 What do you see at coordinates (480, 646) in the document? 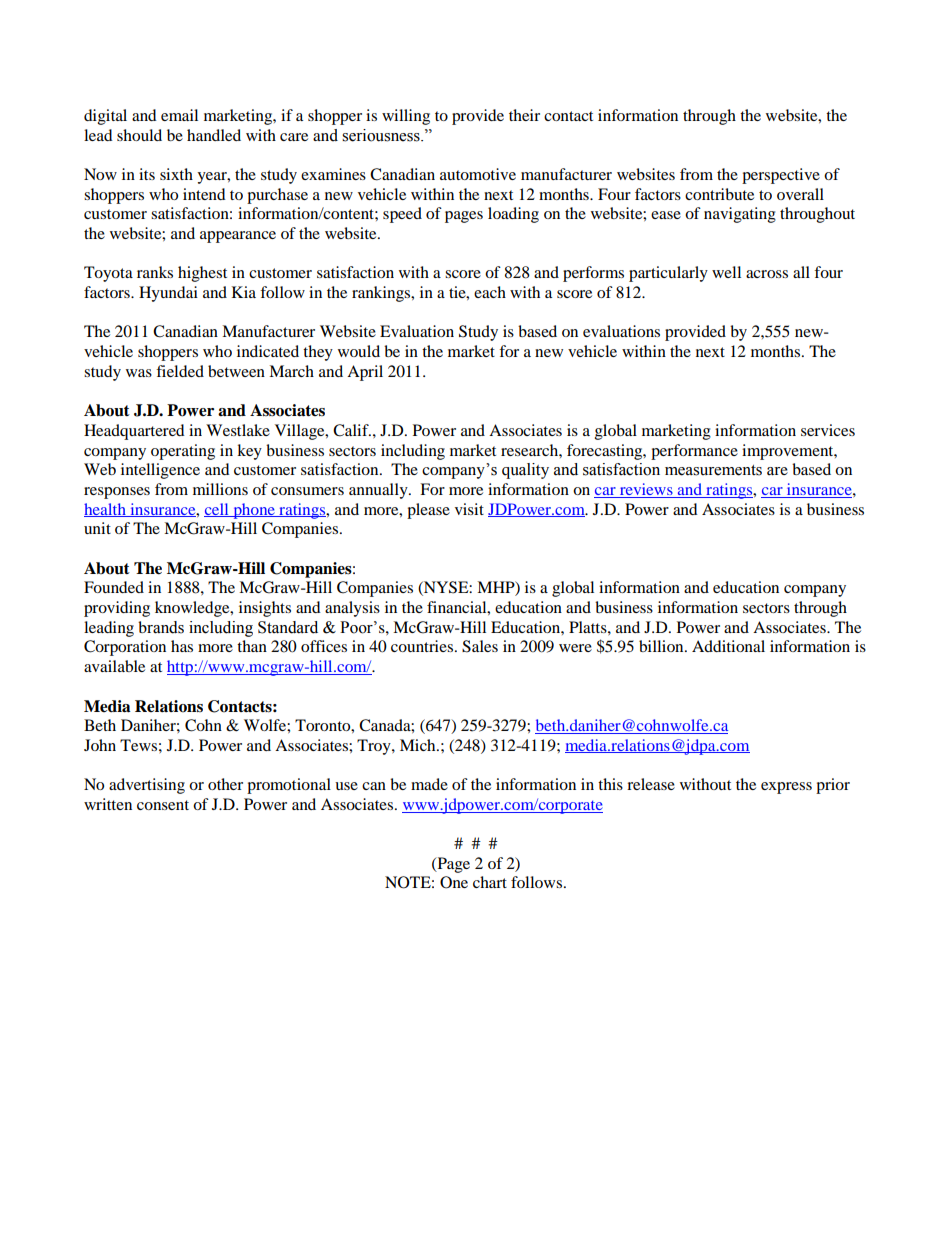
I see `Sales` at bounding box center [480, 646].
